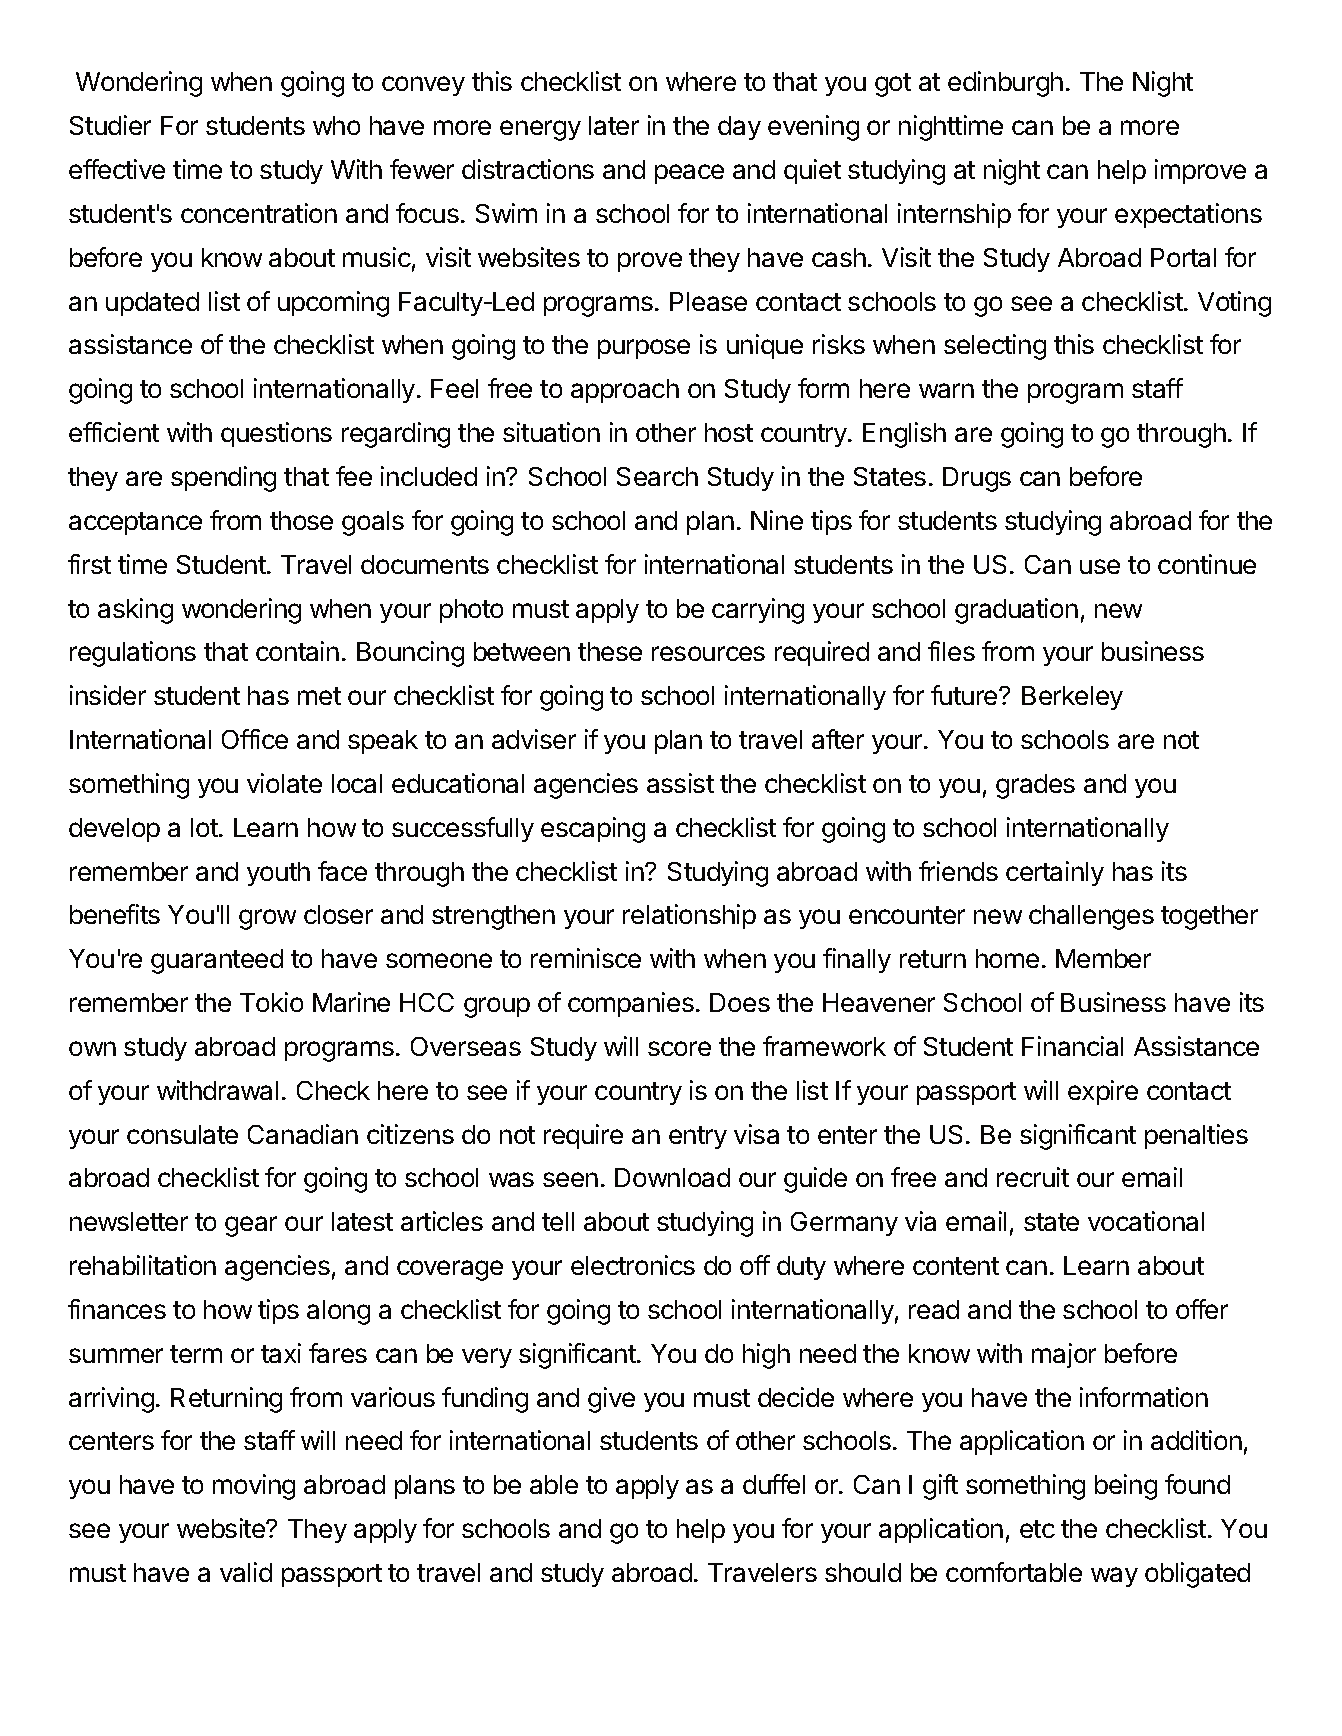 The width and height of the screenshot is (1342, 1736). What do you see at coordinates (205, 827) in the screenshot?
I see `lot` at bounding box center [205, 827].
